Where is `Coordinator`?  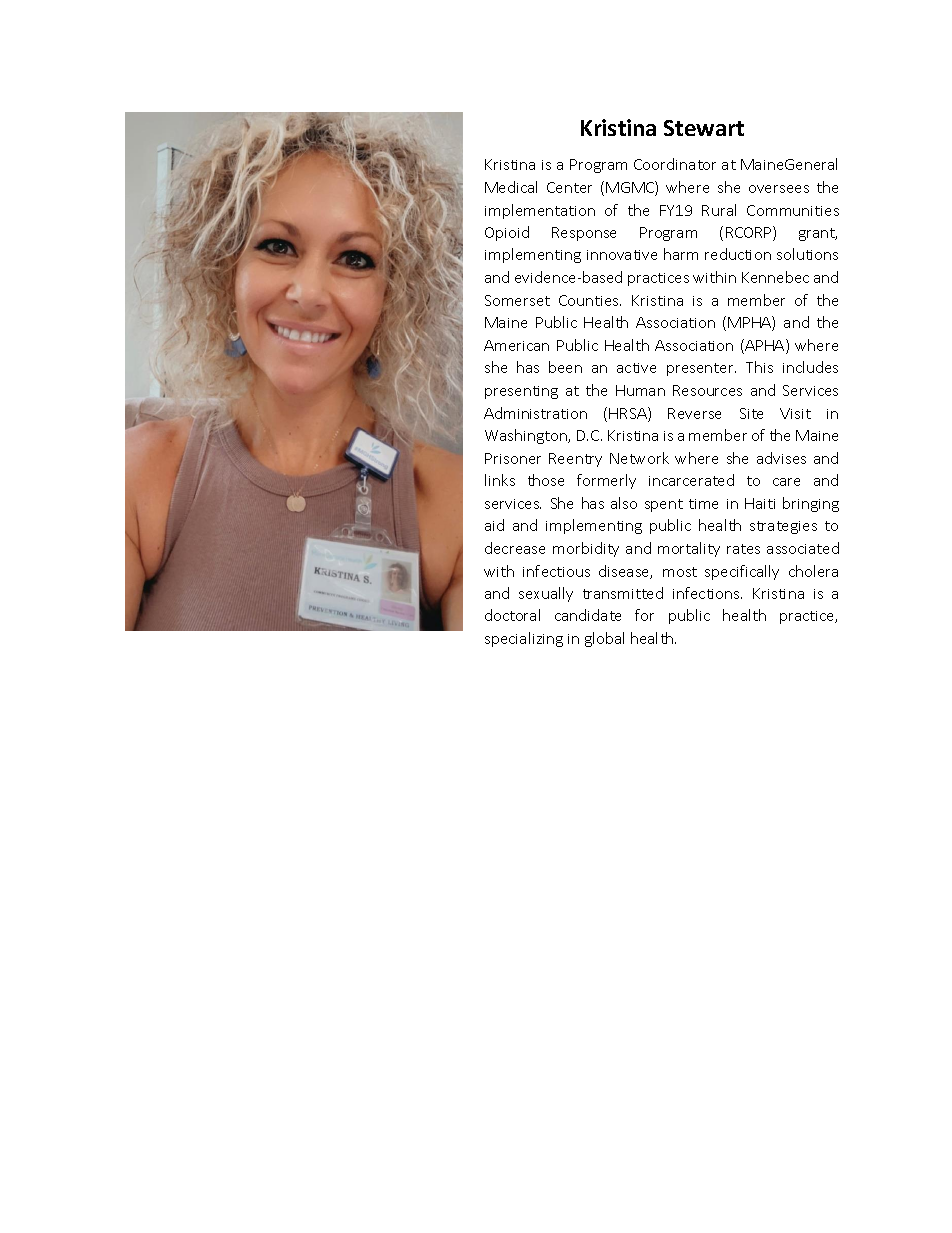
Coordinator is located at coordinates (675, 164).
